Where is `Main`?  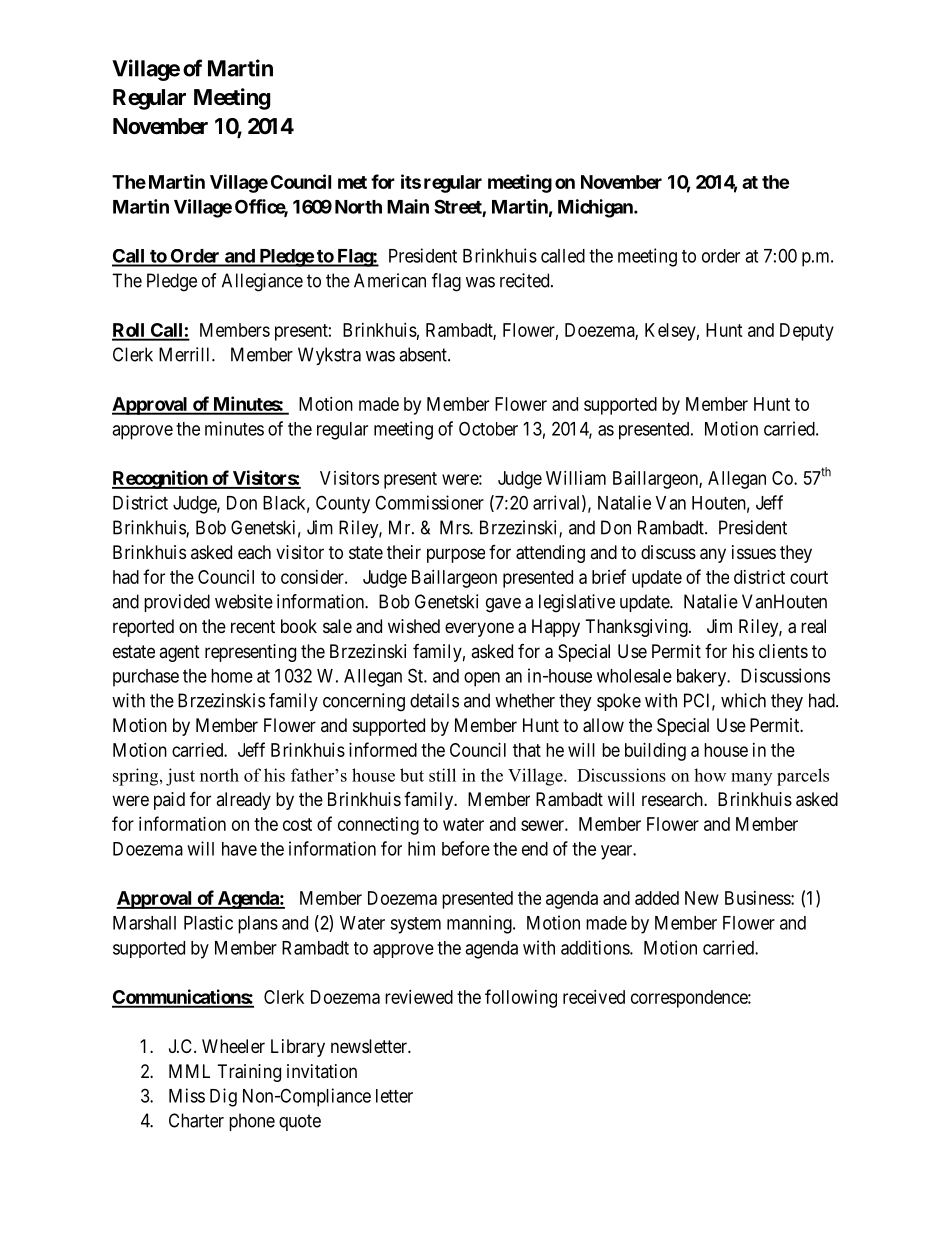 Main is located at coordinates (408, 206).
